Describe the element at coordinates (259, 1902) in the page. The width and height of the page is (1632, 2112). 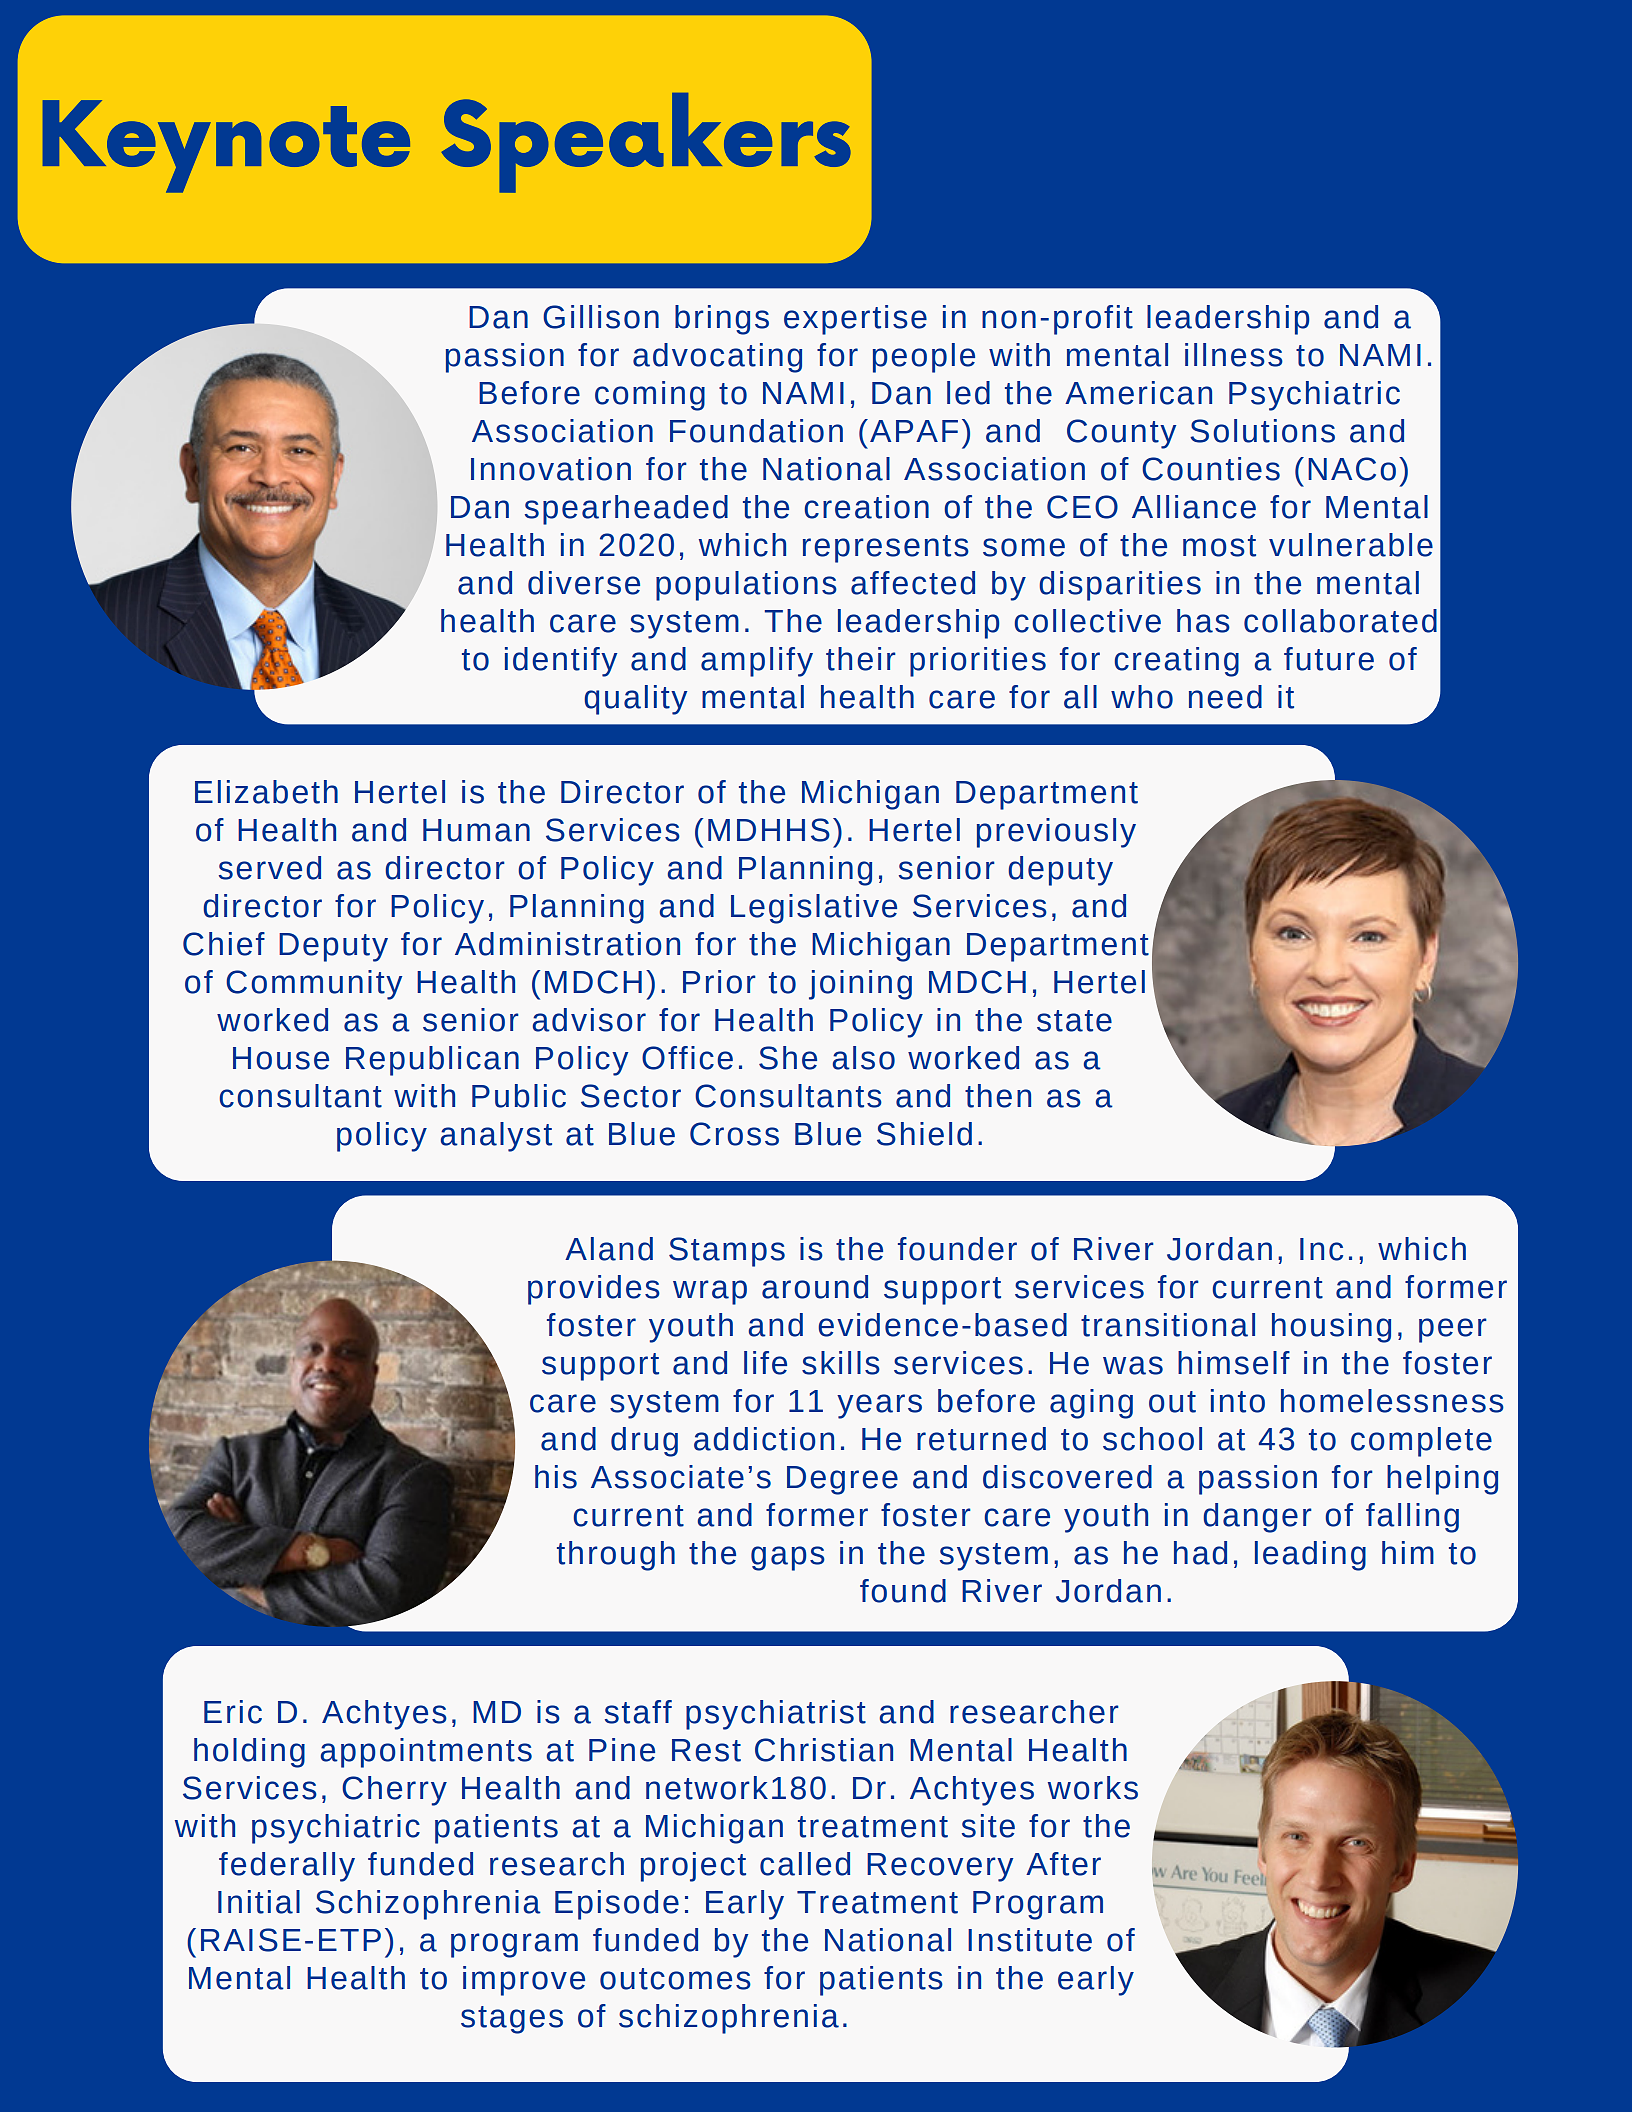
I see `Initial` at that location.
